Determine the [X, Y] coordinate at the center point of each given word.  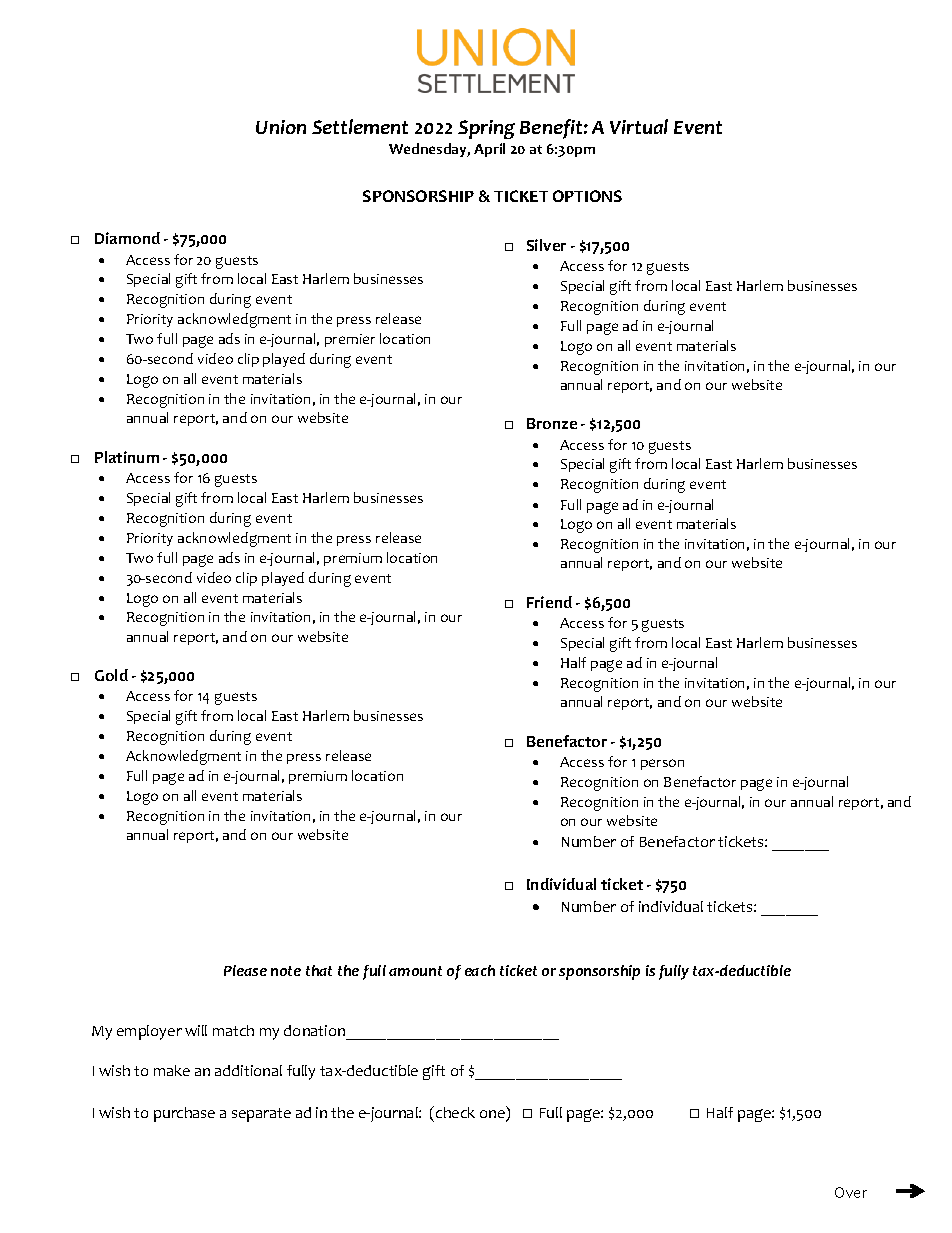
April [489, 150]
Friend [549, 602]
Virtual [639, 126]
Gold [111, 675]
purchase [184, 1114]
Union [281, 127]
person [662, 764]
